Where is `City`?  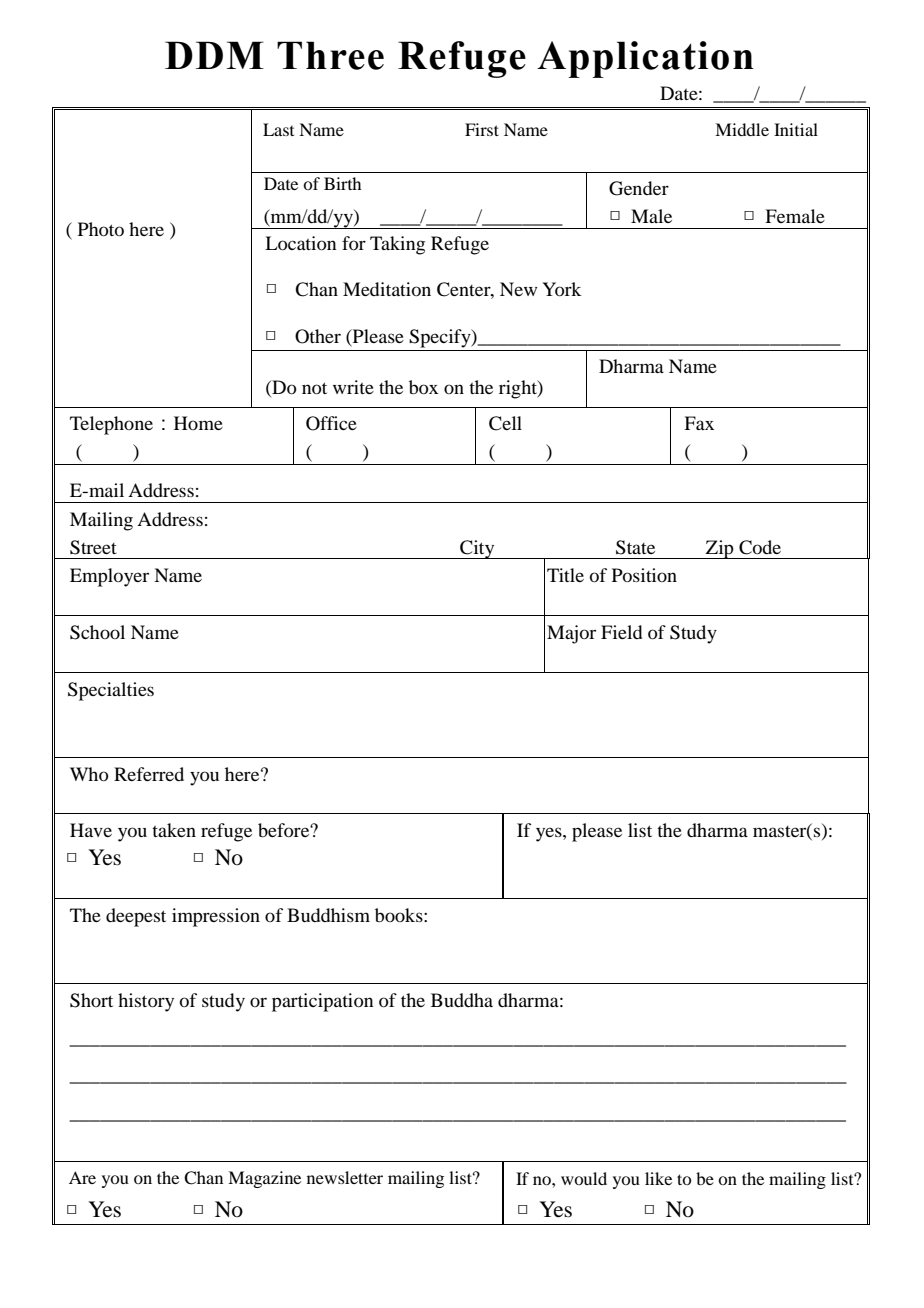 City is located at coordinates (477, 549).
